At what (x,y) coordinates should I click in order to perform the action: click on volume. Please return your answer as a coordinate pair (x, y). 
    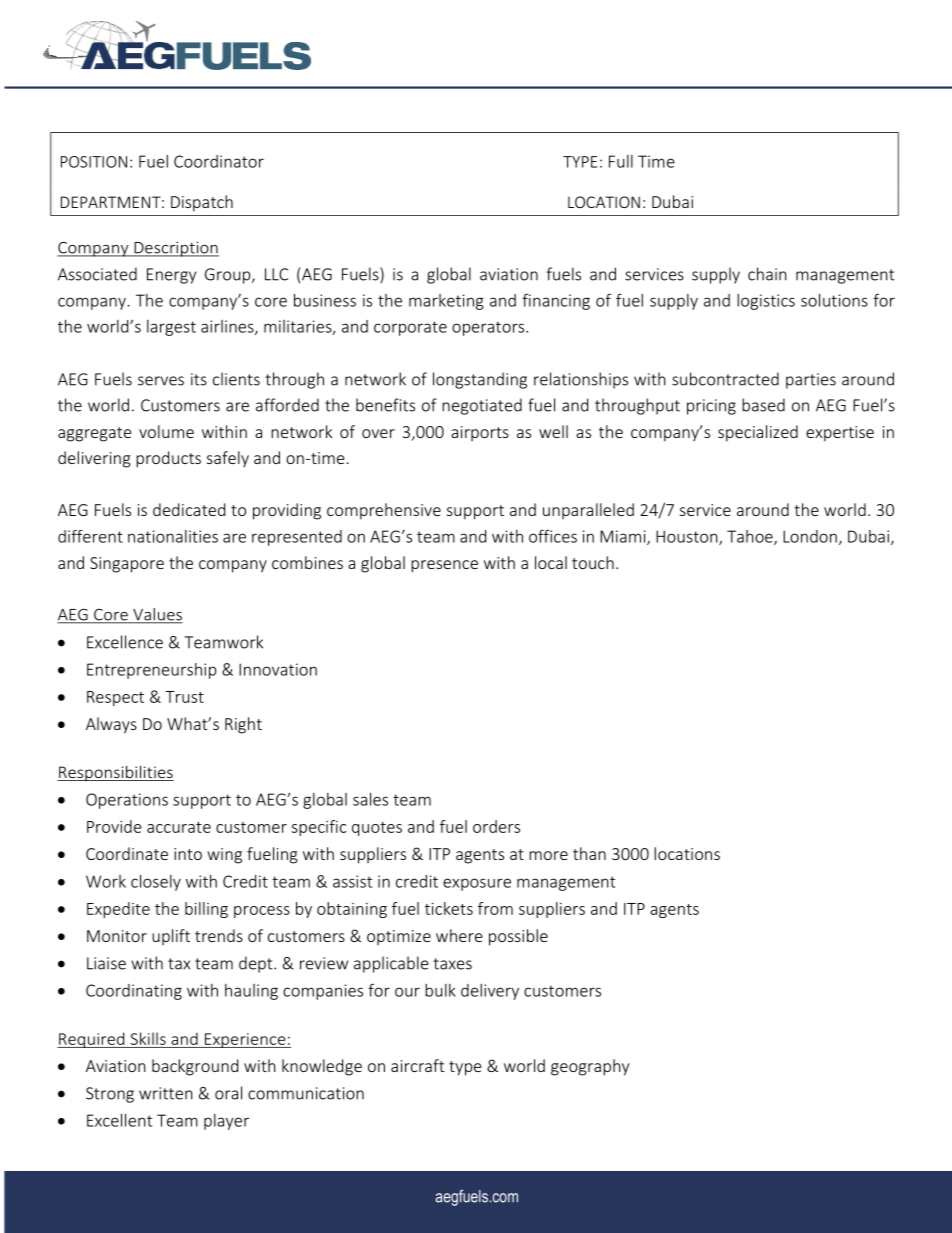
    Looking at the image, I should click on (166, 431).
